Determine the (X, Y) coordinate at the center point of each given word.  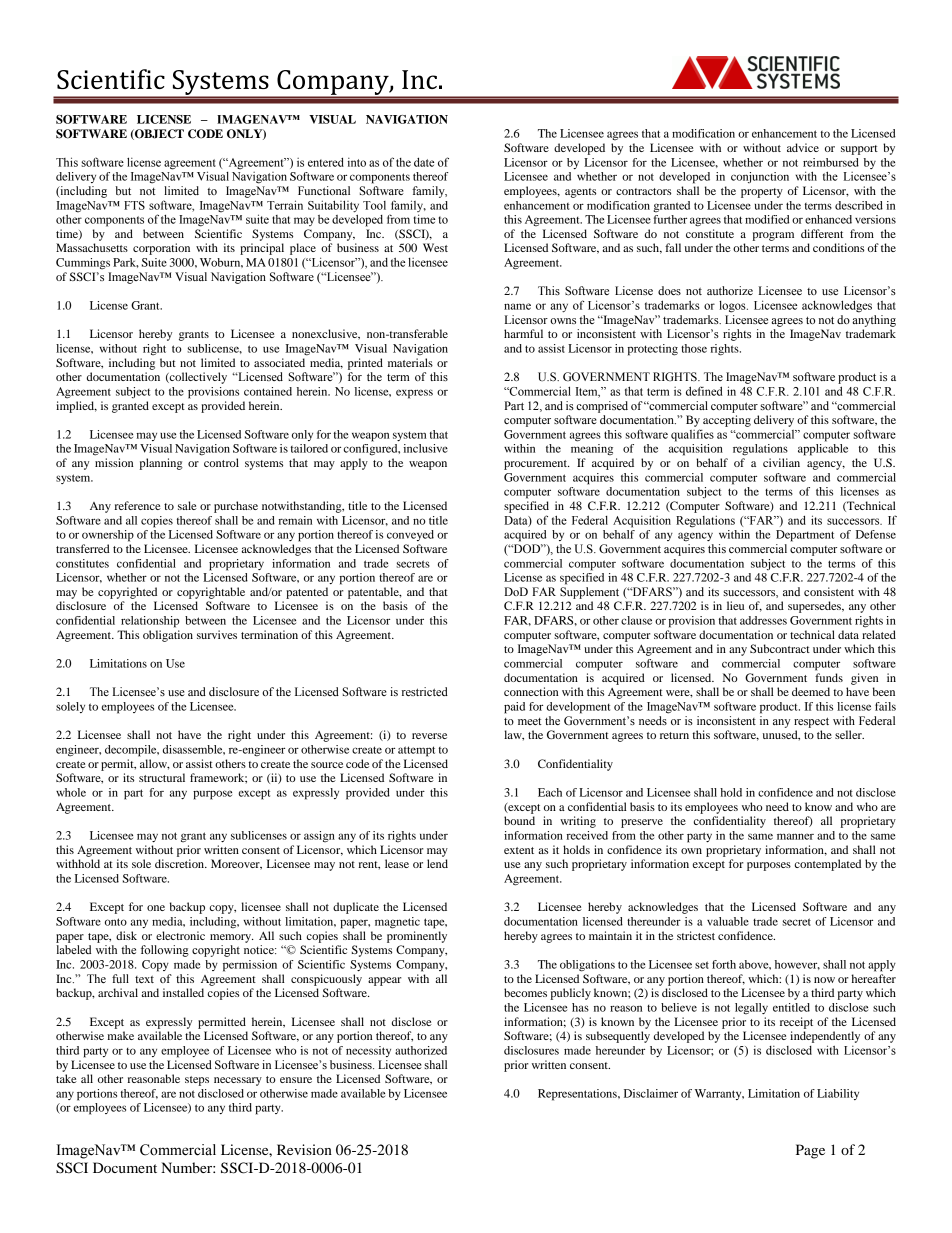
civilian (781, 462)
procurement (537, 465)
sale (187, 505)
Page (810, 1151)
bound (519, 820)
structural (162, 777)
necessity (368, 1051)
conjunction (760, 177)
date (424, 162)
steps (197, 1081)
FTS (134, 205)
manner (795, 836)
